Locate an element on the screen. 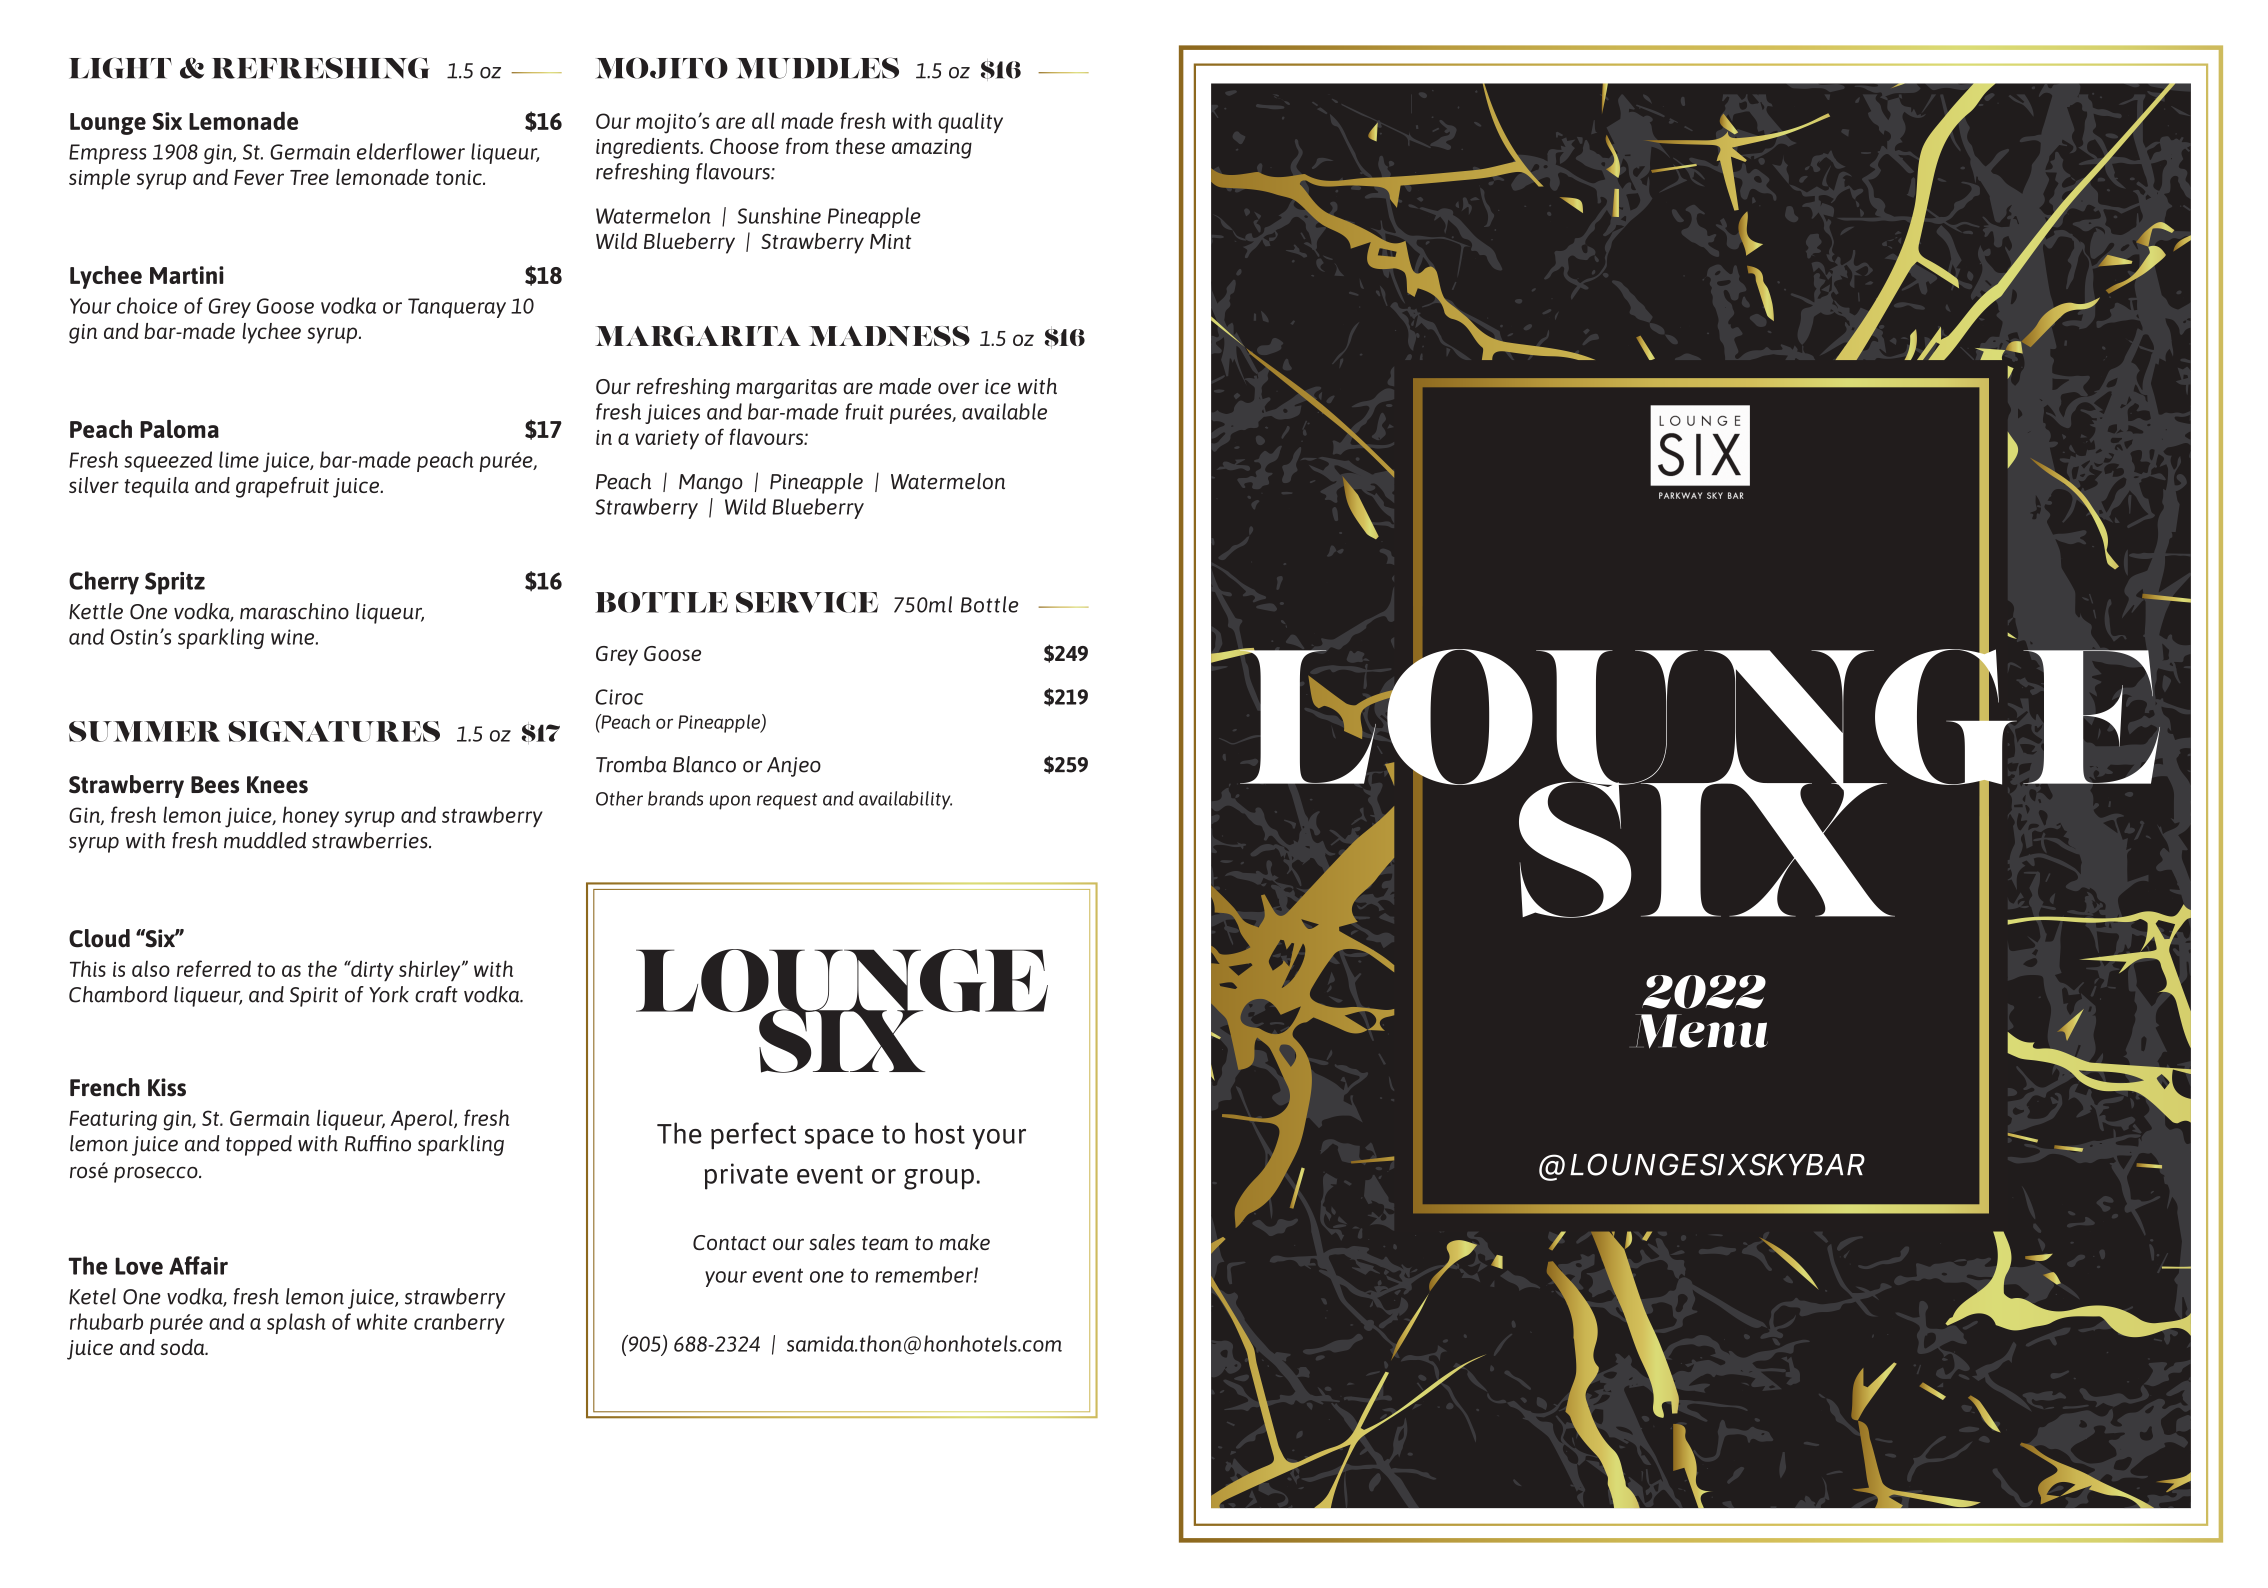 The image size is (2268, 1588). availability is located at coordinates (905, 800).
